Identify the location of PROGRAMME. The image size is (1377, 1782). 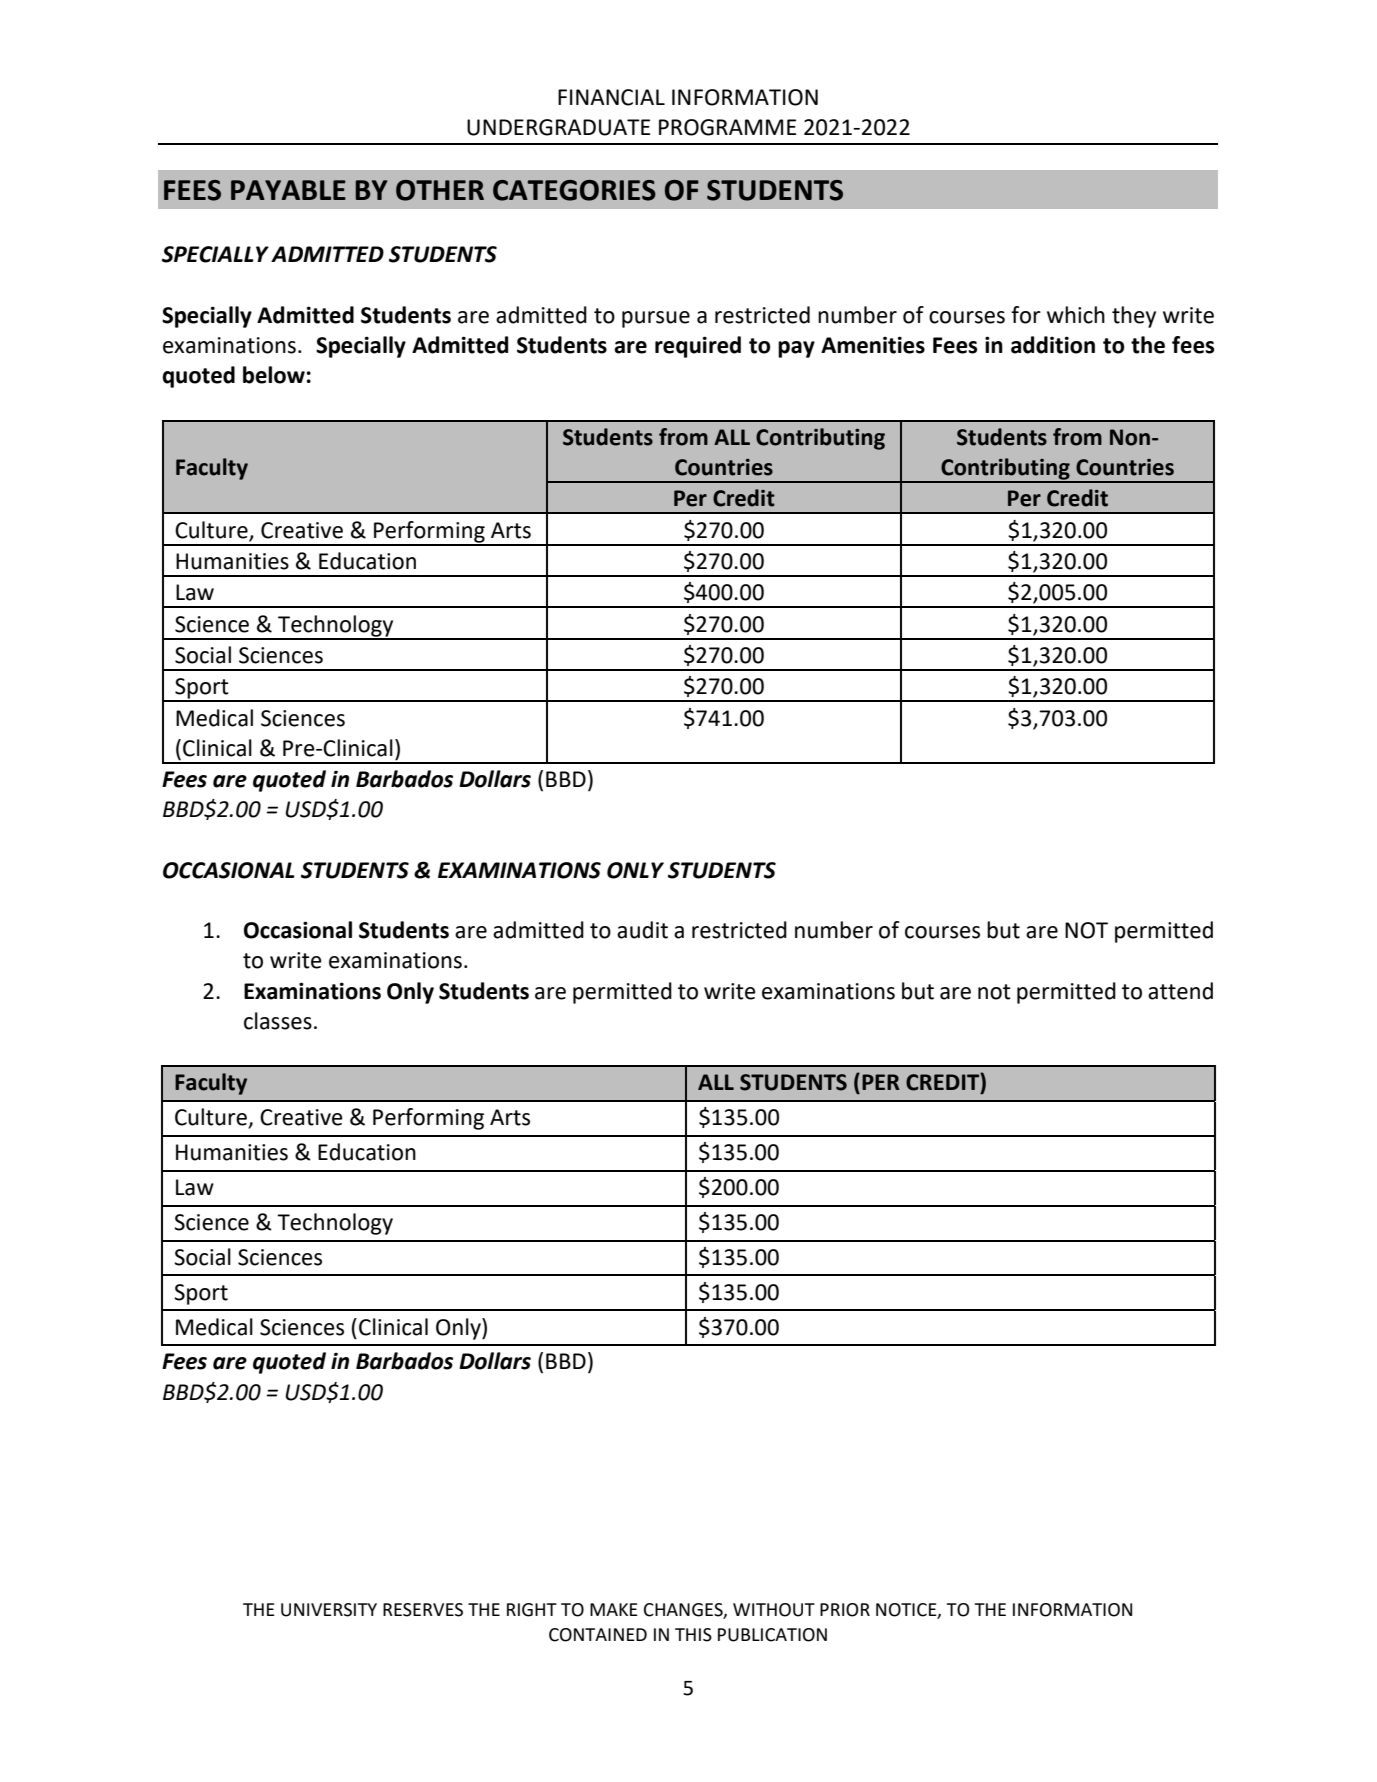
(727, 127).
